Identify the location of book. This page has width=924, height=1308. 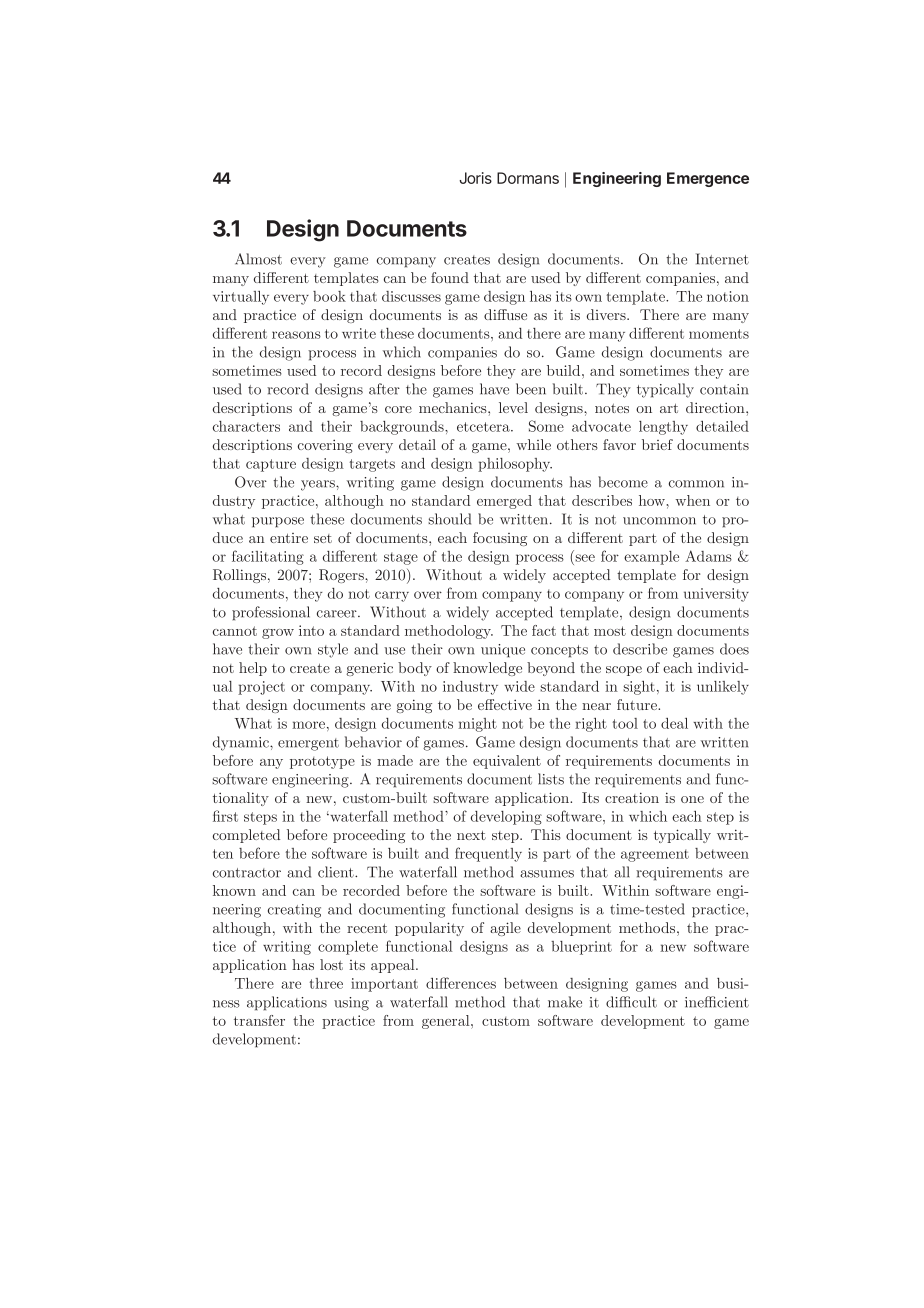
(329, 296).
